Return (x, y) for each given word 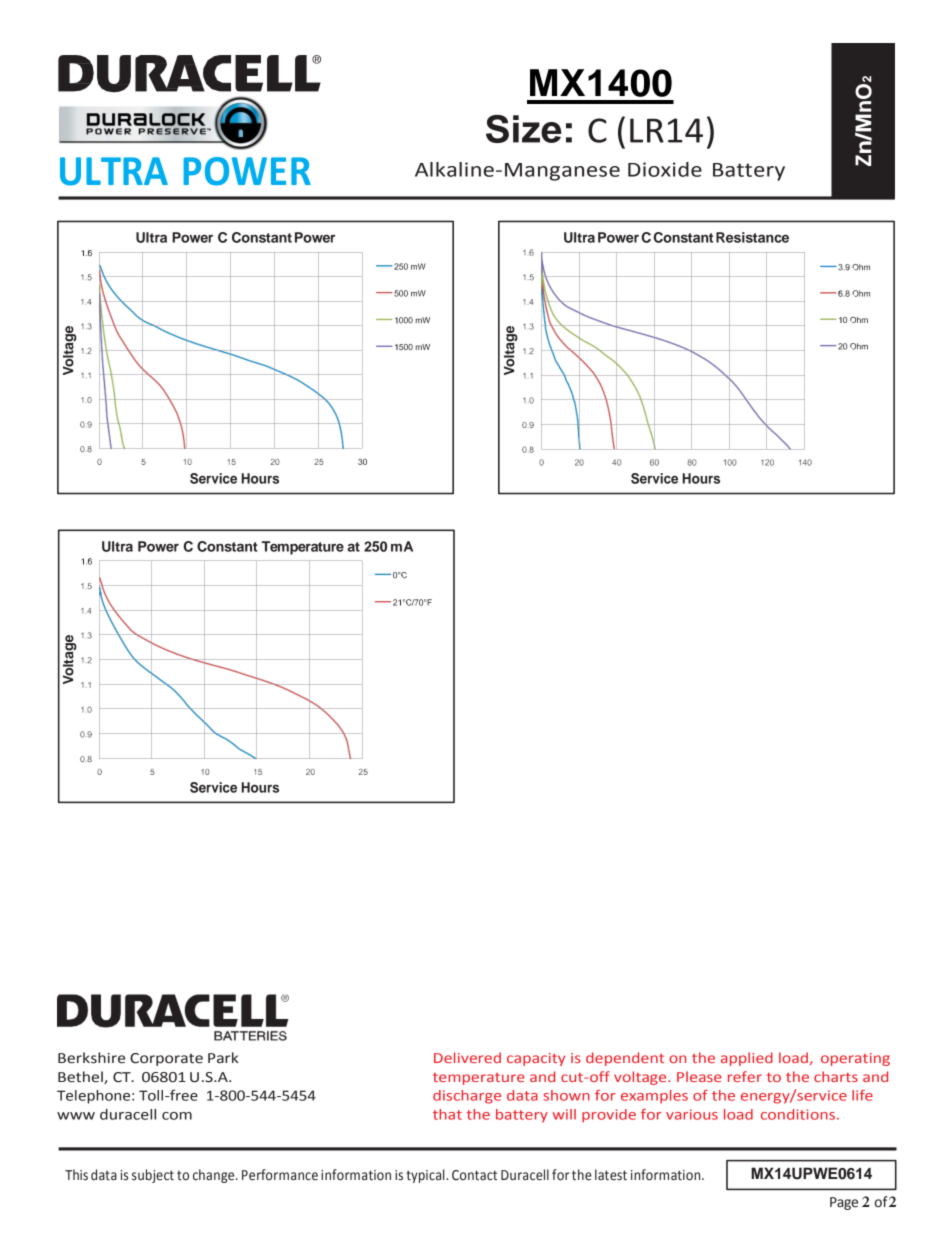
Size (524, 129)
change (215, 1176)
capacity (536, 1059)
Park (223, 1058)
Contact (474, 1175)
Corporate (166, 1059)
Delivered (467, 1057)
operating (855, 1059)
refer (745, 1076)
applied (747, 1059)
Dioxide (665, 169)
